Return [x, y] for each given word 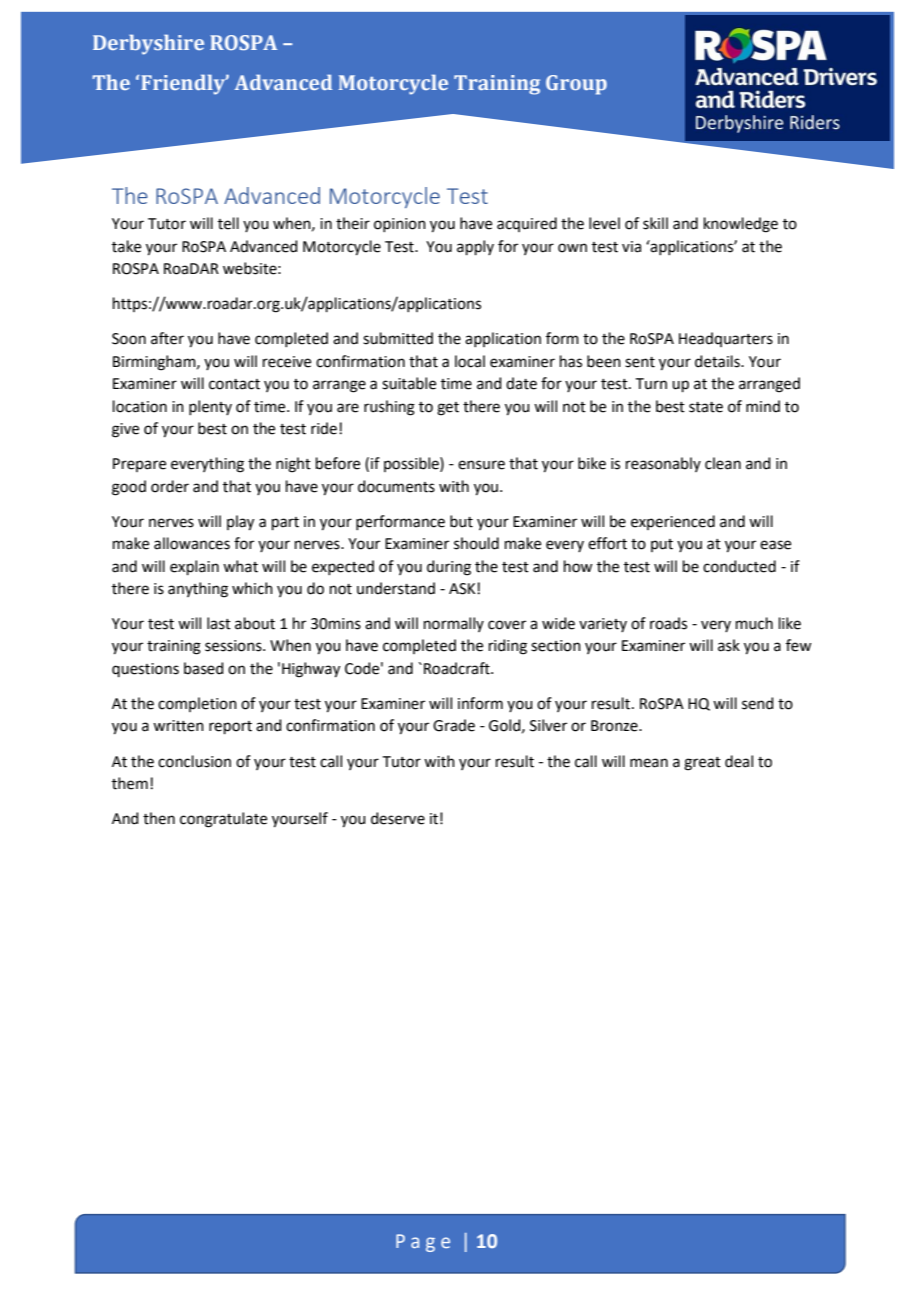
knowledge [741, 225]
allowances [192, 543]
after [167, 338]
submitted [398, 338]
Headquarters [726, 339]
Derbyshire [148, 45]
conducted [739, 566]
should [476, 543]
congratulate [223, 820]
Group [576, 85]
